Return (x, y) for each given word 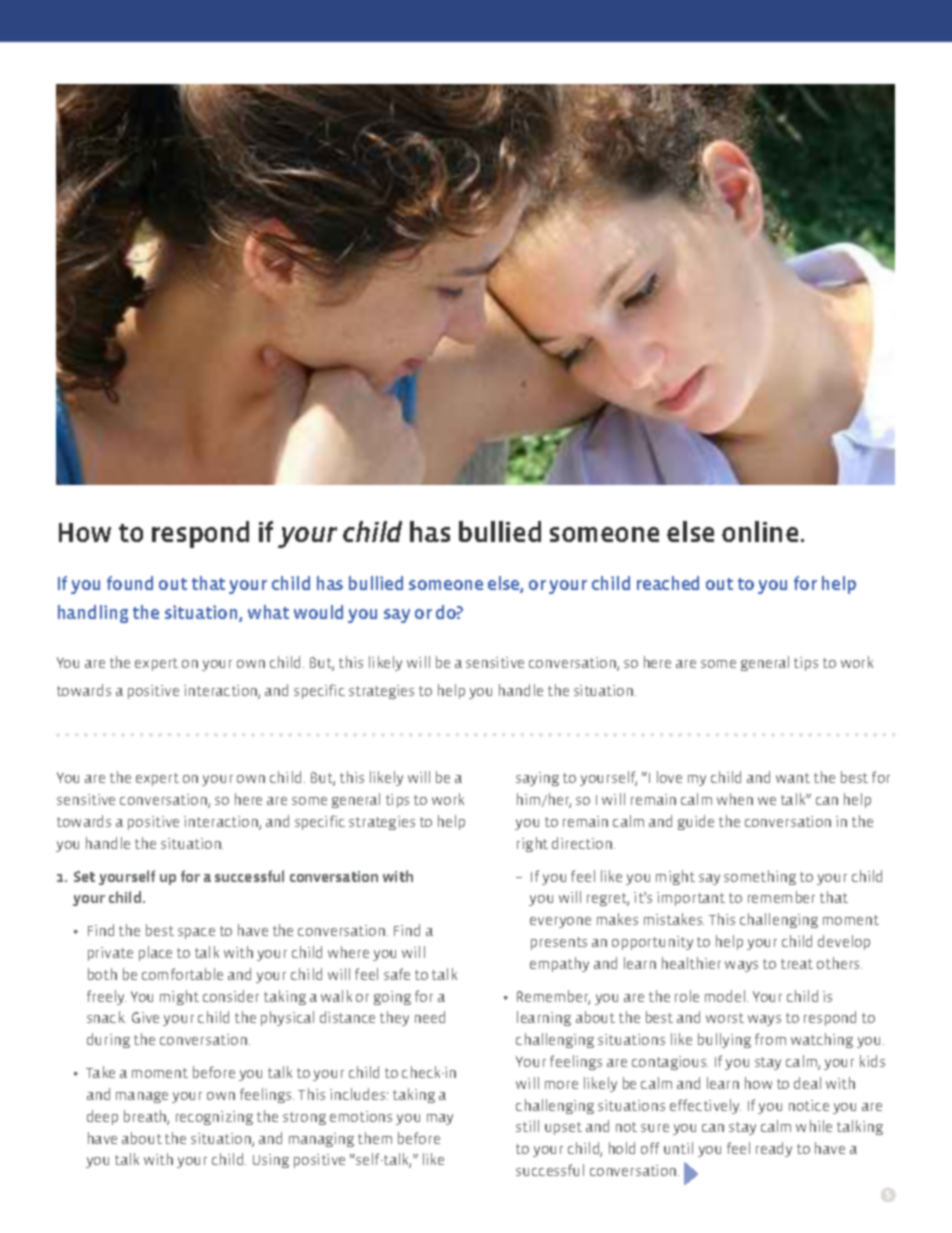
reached (668, 583)
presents (559, 943)
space (196, 933)
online (760, 531)
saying (537, 779)
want (793, 778)
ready (774, 1149)
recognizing (214, 1118)
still (527, 1126)
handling (93, 614)
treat (797, 964)
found (130, 583)
